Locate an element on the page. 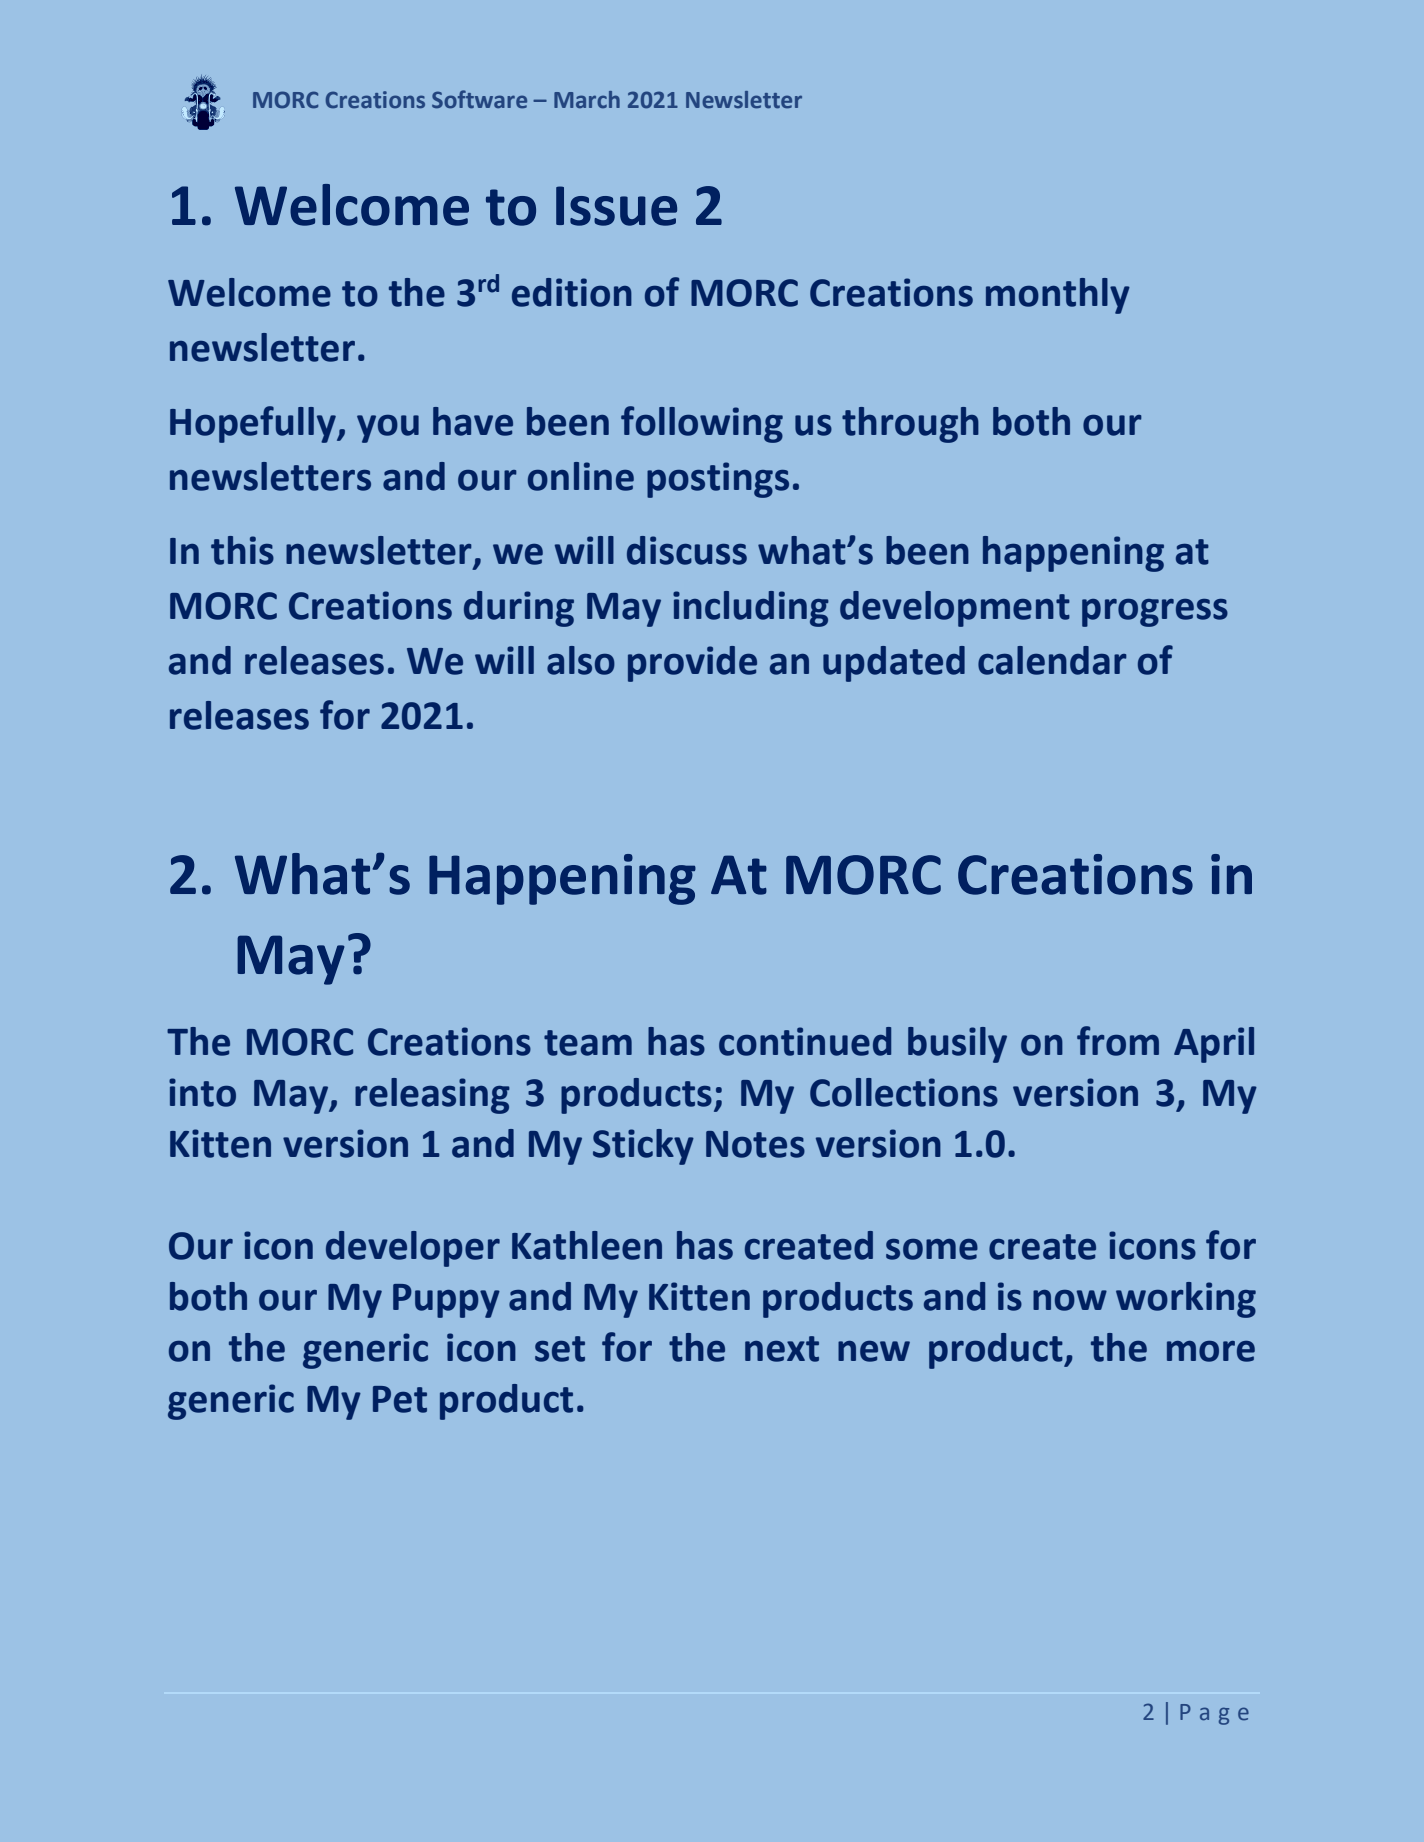  now is located at coordinates (1070, 1300).
